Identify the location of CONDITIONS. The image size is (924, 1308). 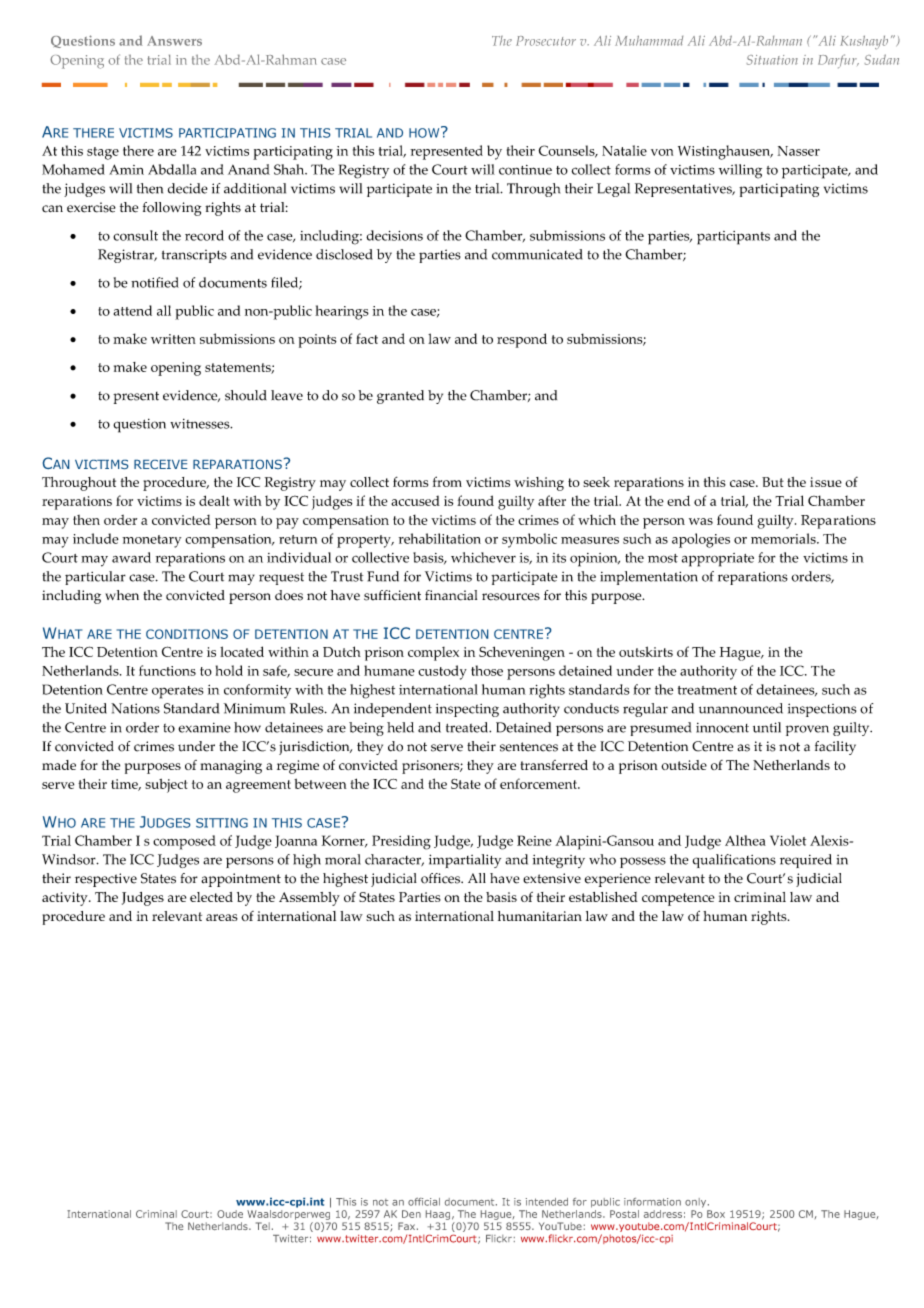
(187, 634).
